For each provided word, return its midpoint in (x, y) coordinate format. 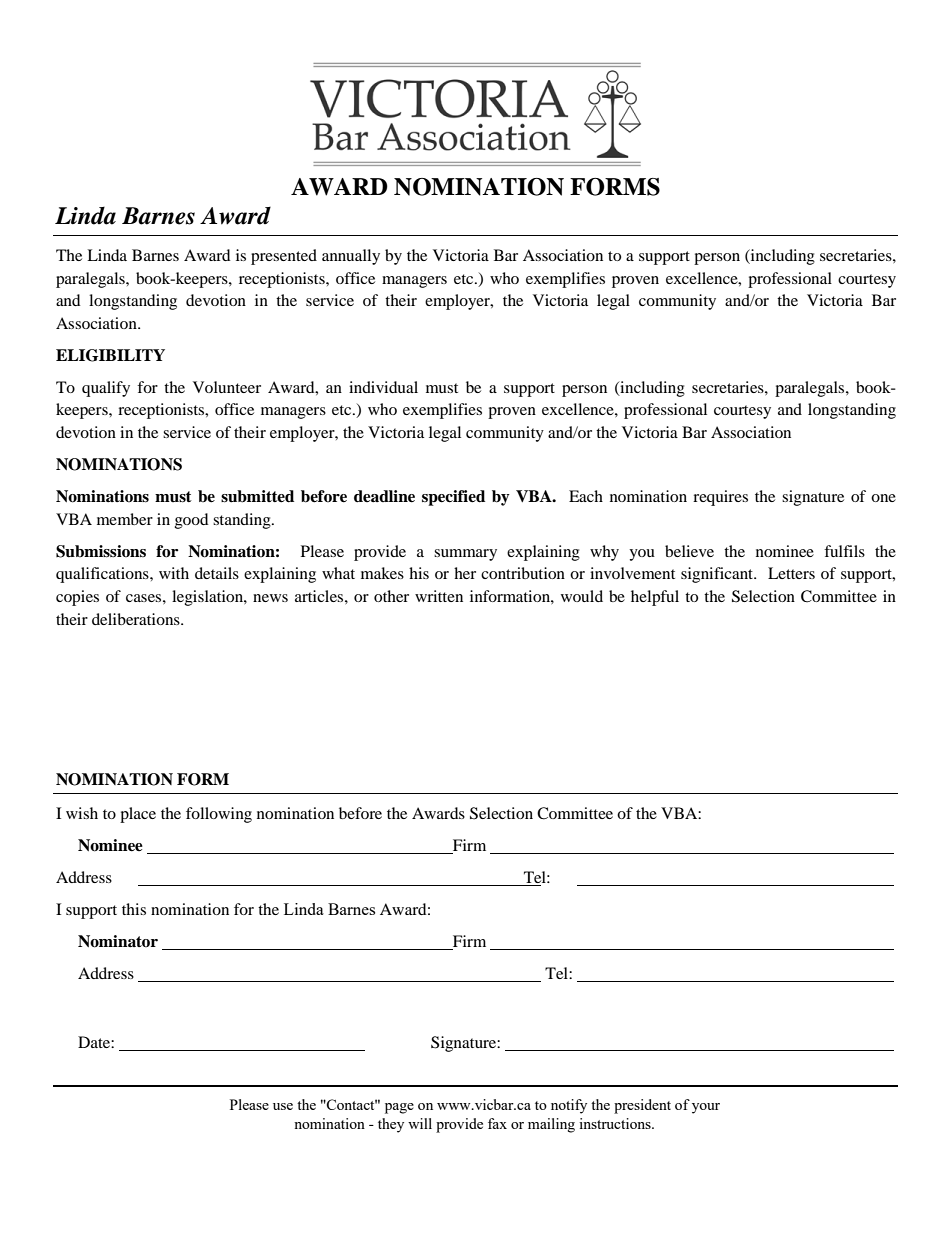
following (219, 815)
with (174, 573)
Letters (791, 573)
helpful (655, 598)
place (138, 815)
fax (497, 1123)
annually (351, 257)
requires (720, 498)
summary (465, 555)
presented (284, 257)
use (283, 1106)
